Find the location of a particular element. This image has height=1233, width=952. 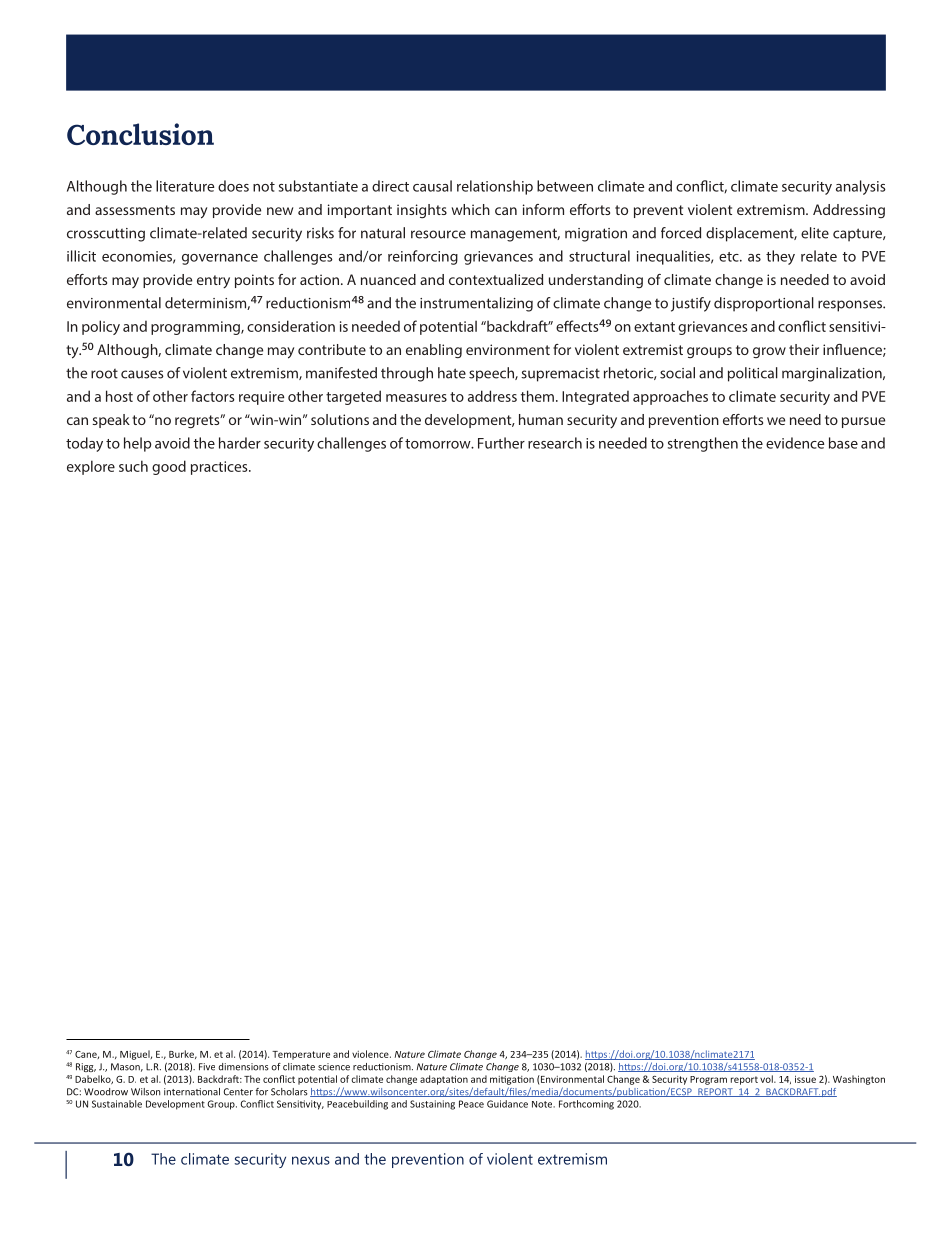

international is located at coordinates (192, 1092).
